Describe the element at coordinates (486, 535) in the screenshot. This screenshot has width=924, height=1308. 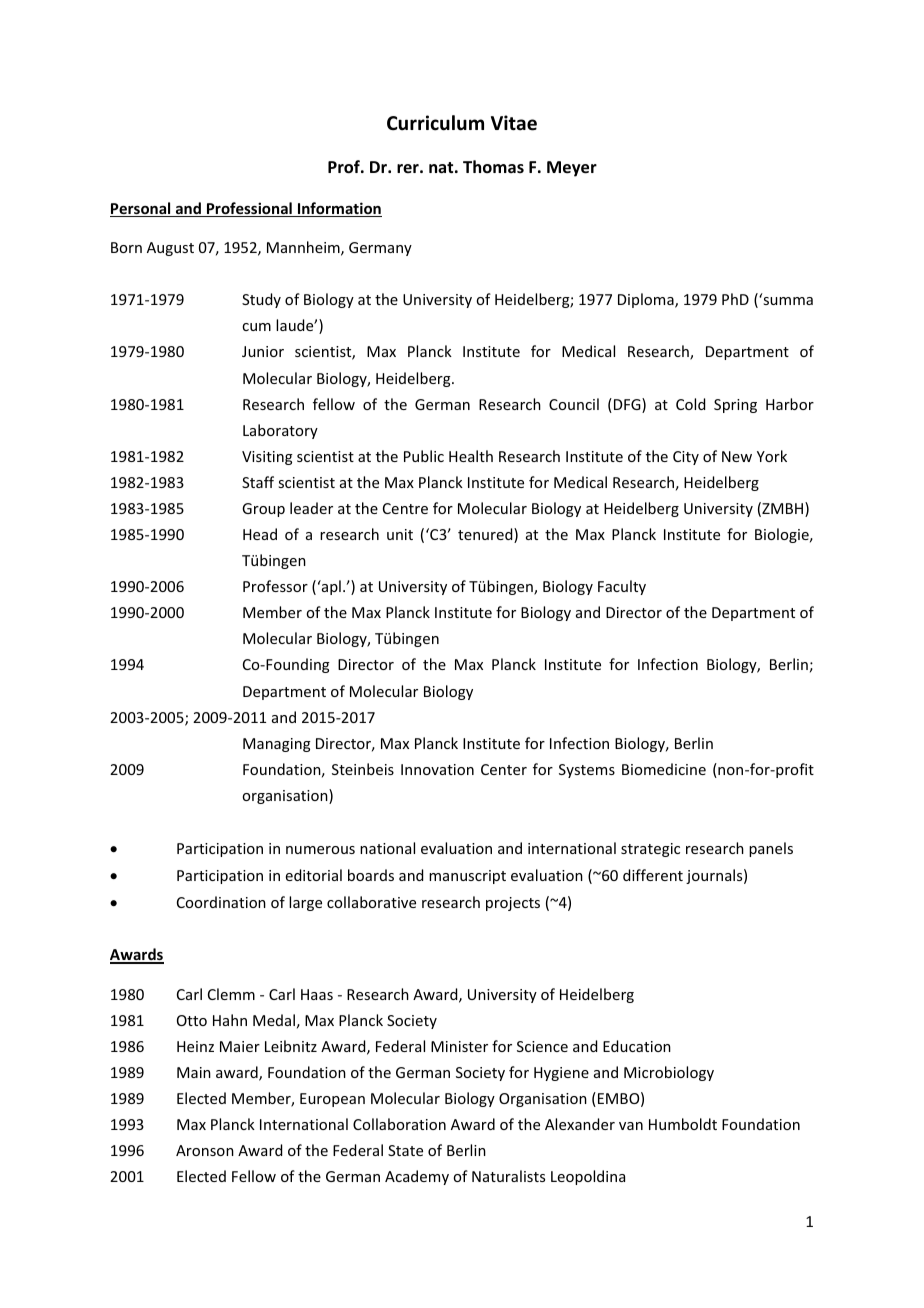
I see `tenured` at that location.
